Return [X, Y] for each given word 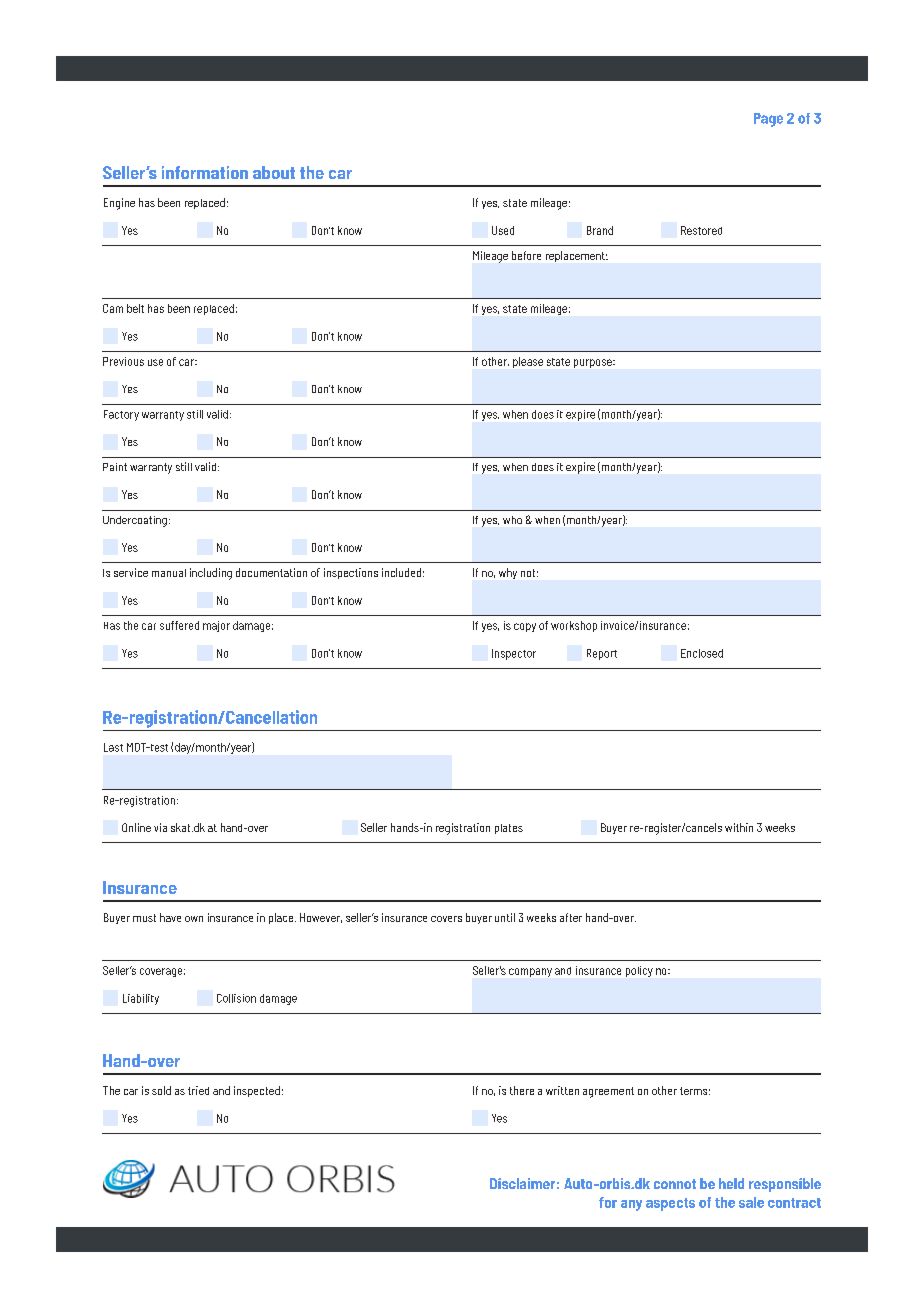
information [205, 172]
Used [503, 230]
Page [768, 120]
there [522, 1090]
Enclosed [702, 653]
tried [198, 1090]
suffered [179, 625]
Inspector [514, 654]
